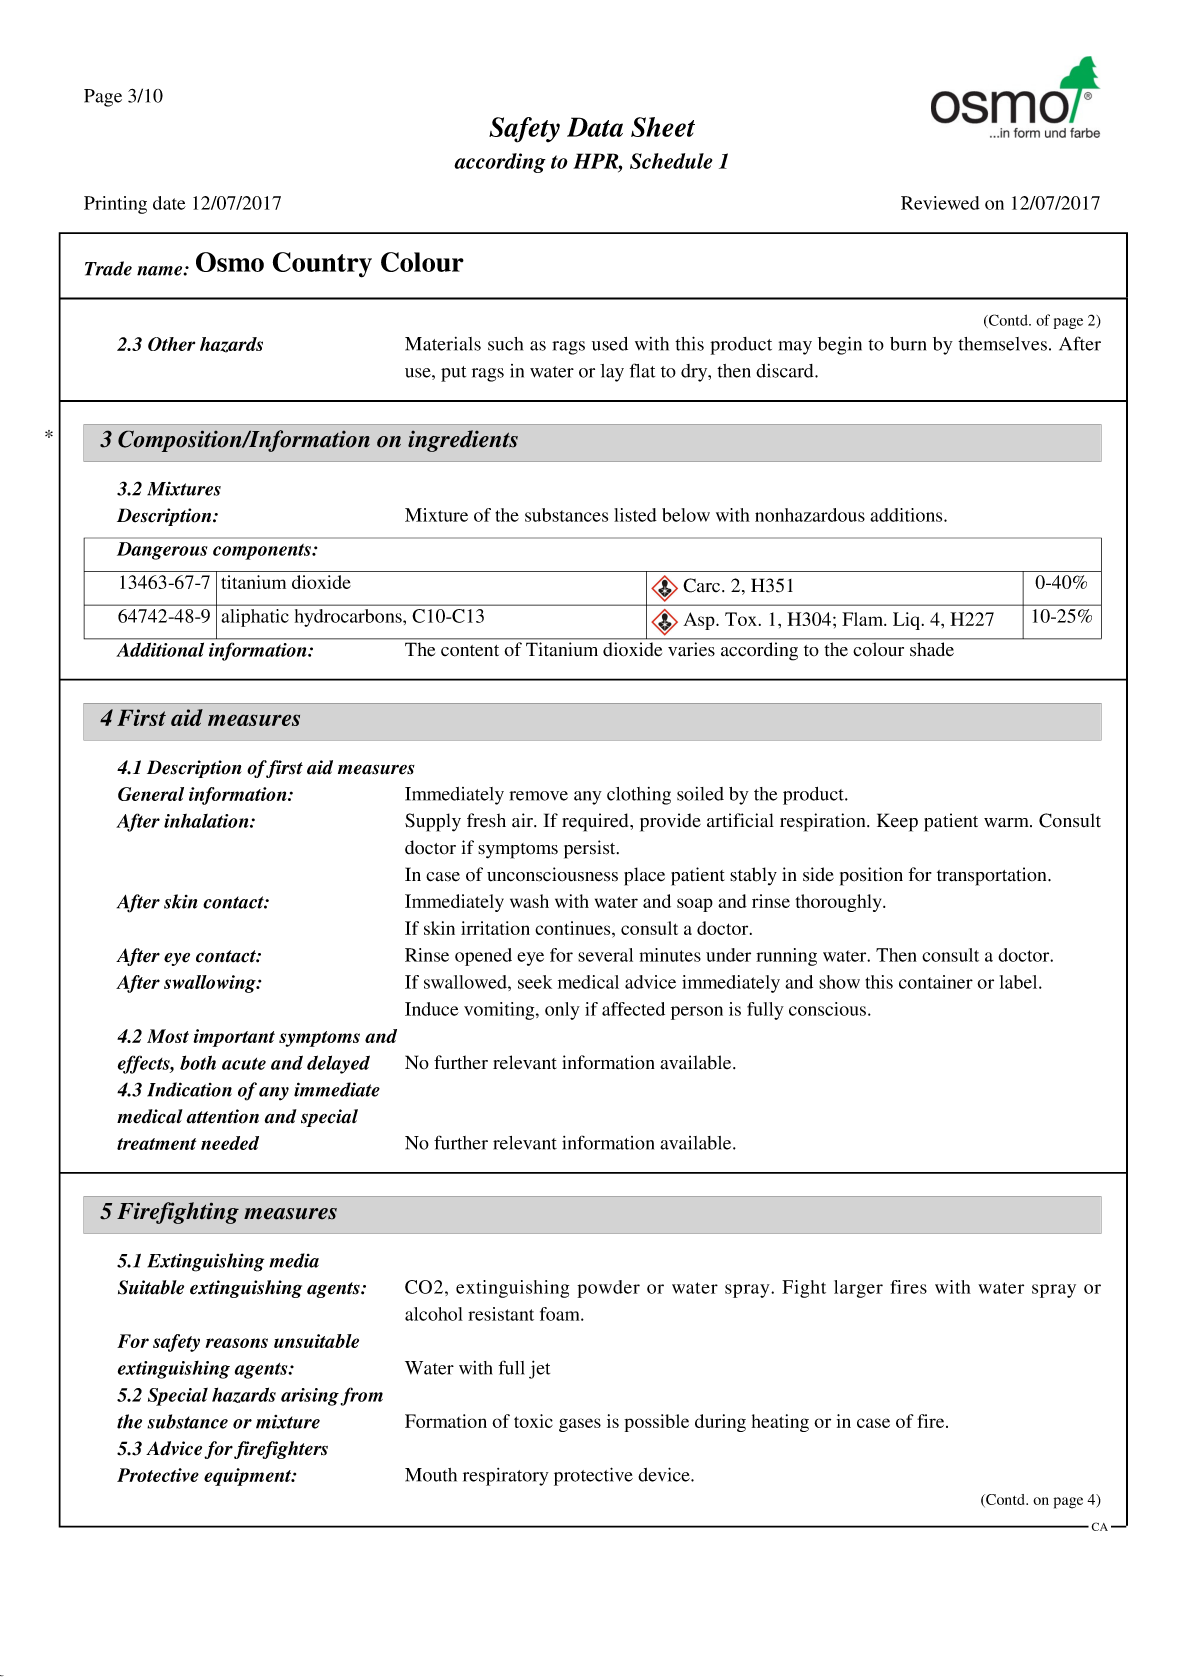 The image size is (1185, 1677). Describe the element at coordinates (580, 1425) in the document. I see `gases` at that location.
